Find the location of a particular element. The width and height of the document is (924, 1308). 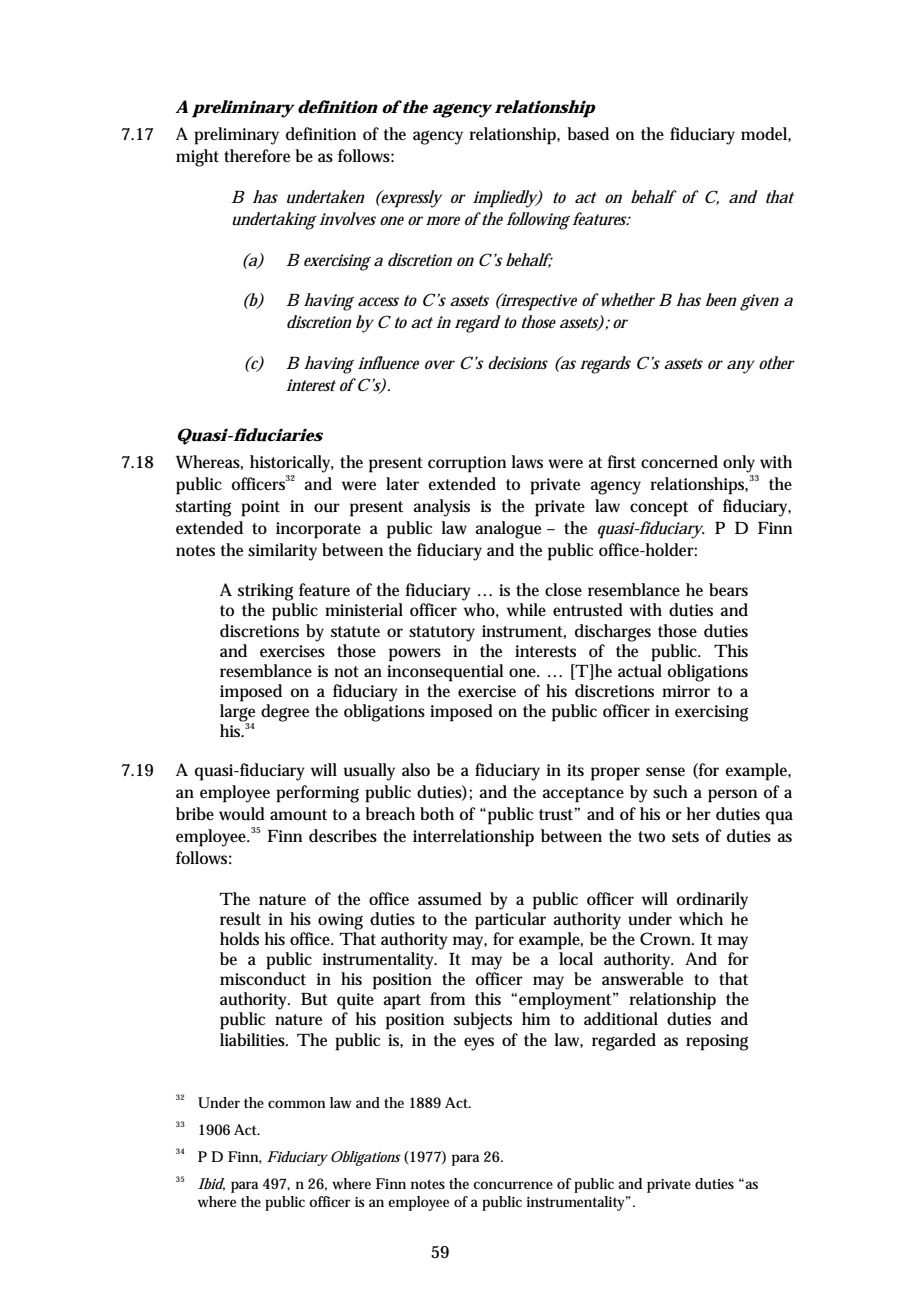

inconsequential is located at coordinates (445, 673).
